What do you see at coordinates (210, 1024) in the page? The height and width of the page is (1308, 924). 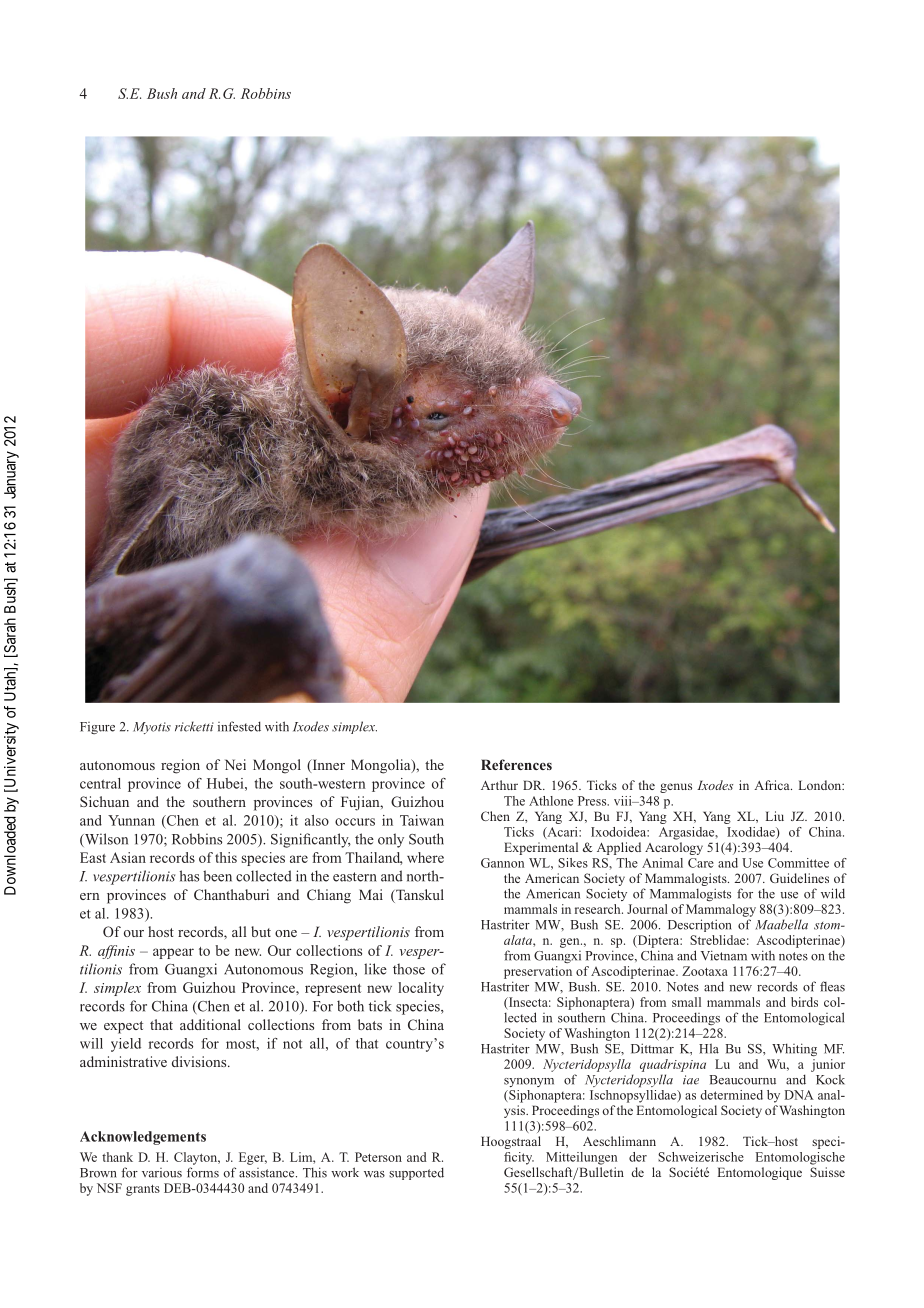 I see `additional` at bounding box center [210, 1024].
